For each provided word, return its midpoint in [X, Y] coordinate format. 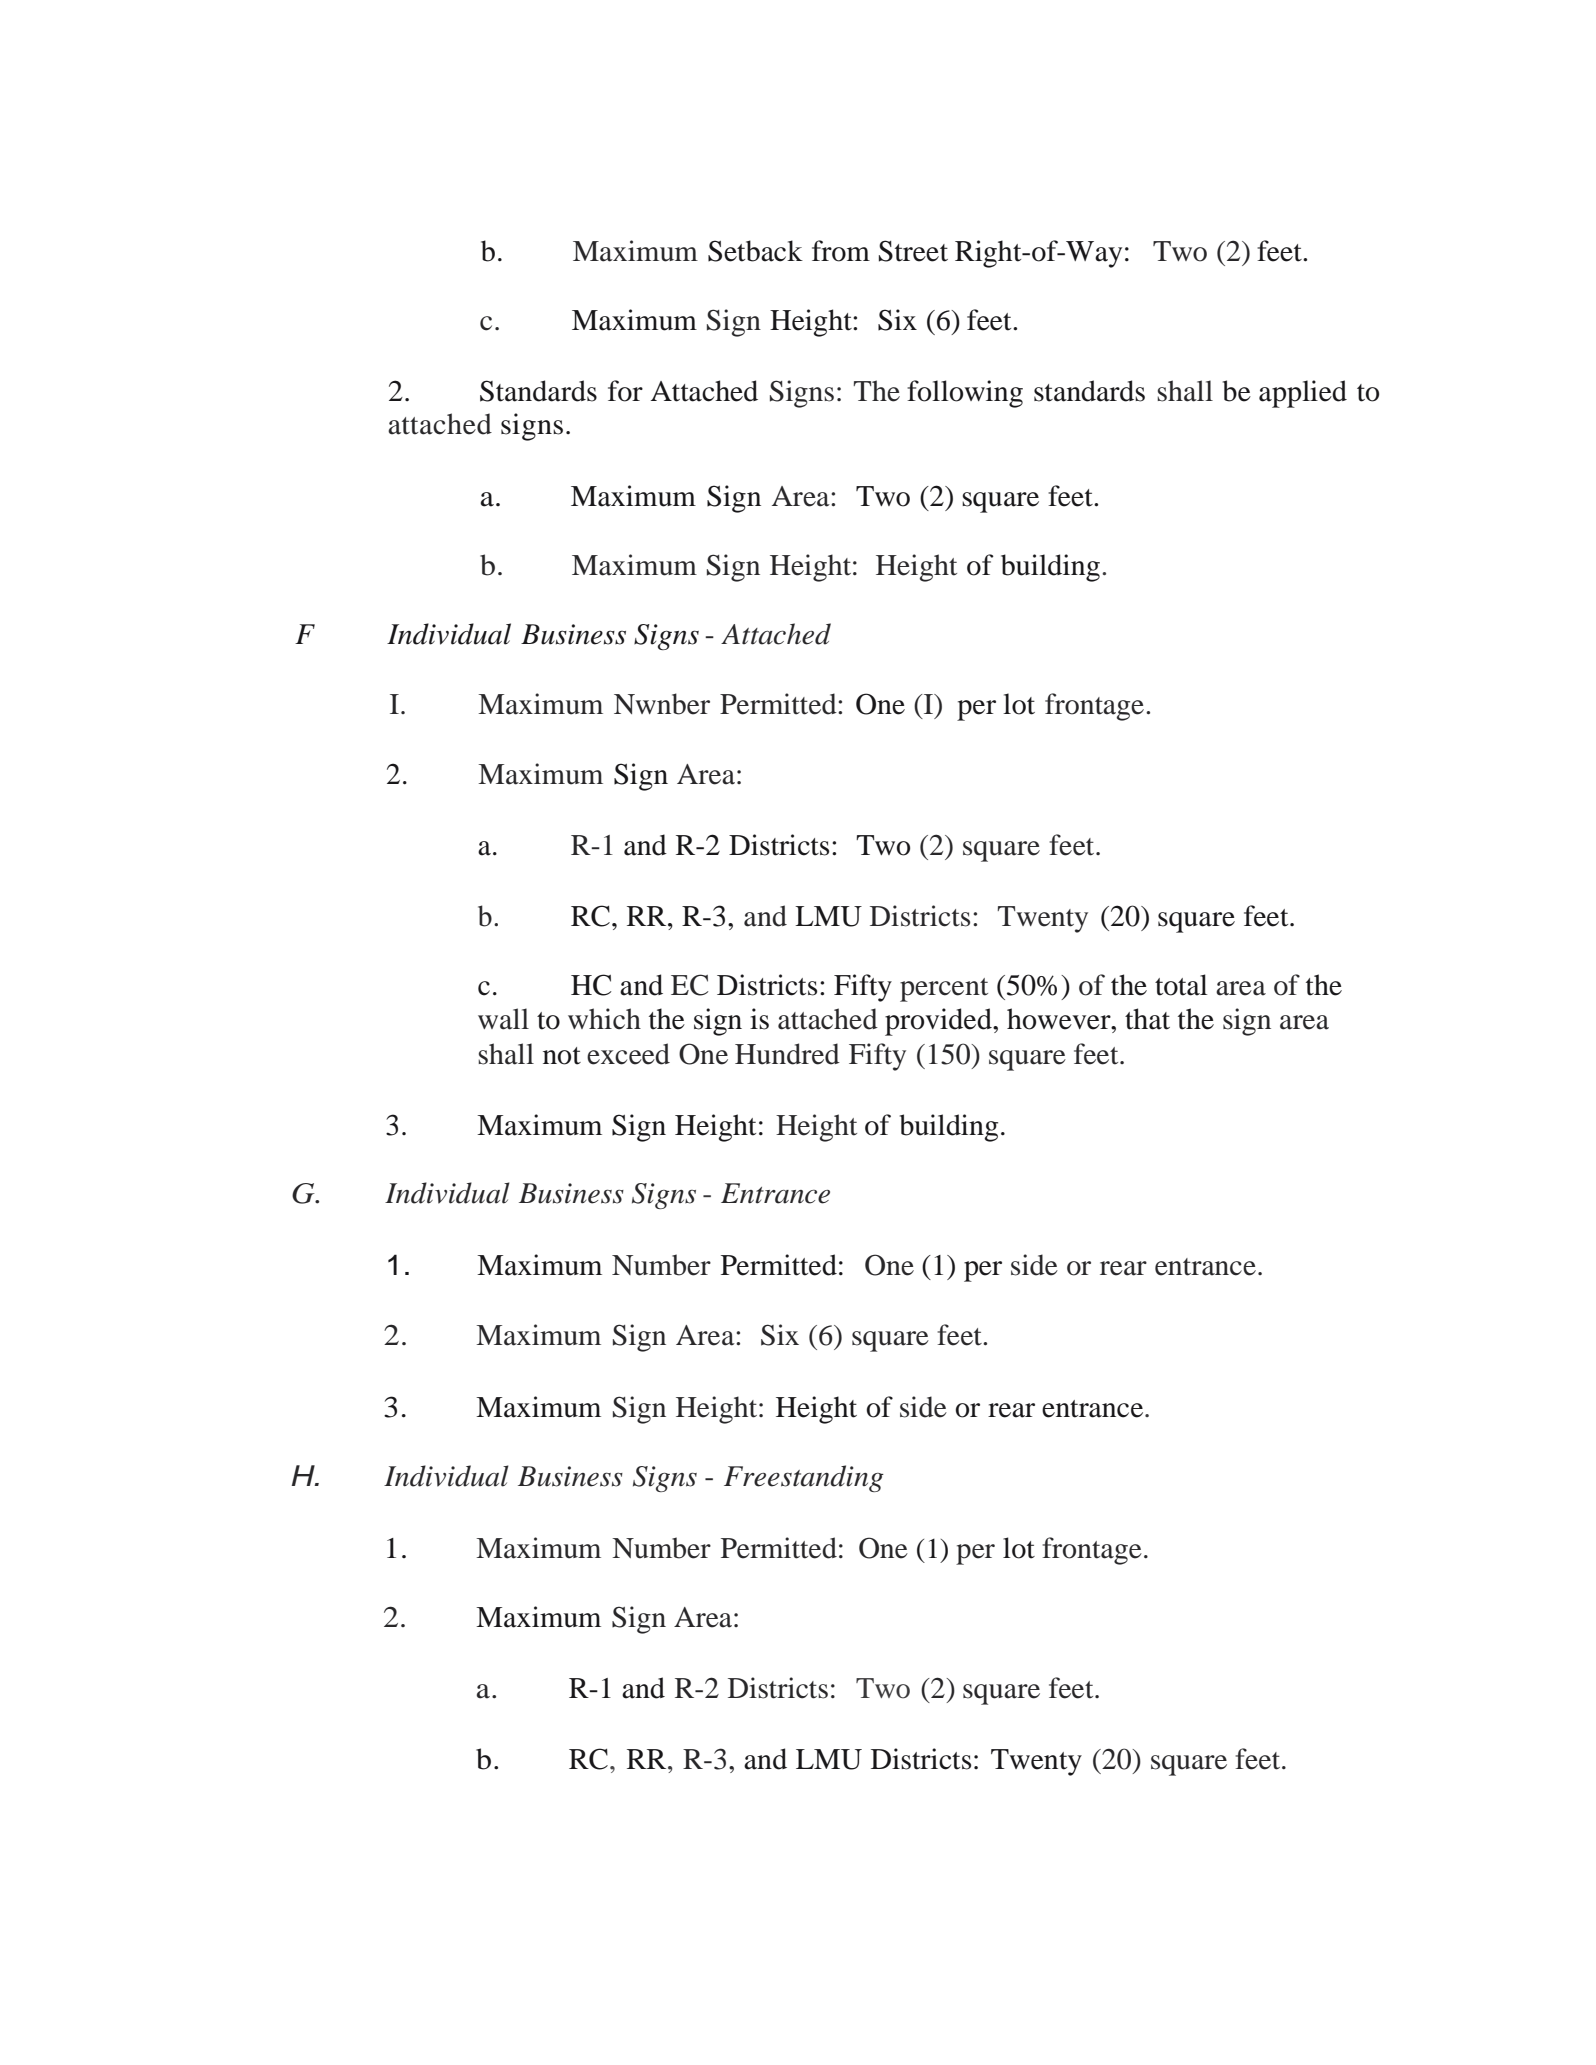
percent [944, 990]
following [965, 394]
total [1181, 985]
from [841, 251]
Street [913, 251]
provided [939, 1022]
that [1147, 1019]
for [625, 391]
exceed [628, 1054]
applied [1303, 394]
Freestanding [804, 1478]
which [604, 1019]
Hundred [787, 1054]
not [562, 1056]
